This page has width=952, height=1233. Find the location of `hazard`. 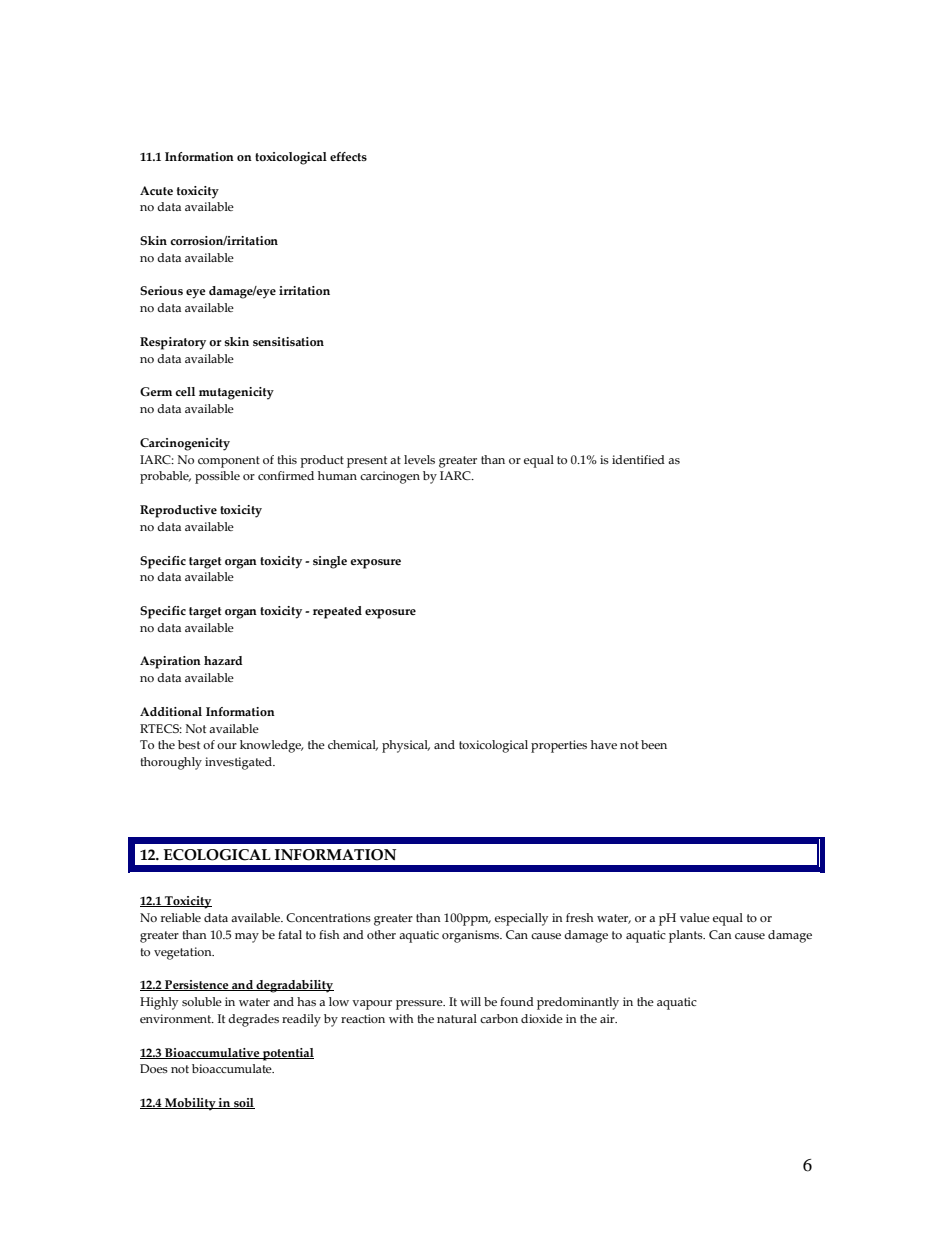

hazard is located at coordinates (223, 660).
